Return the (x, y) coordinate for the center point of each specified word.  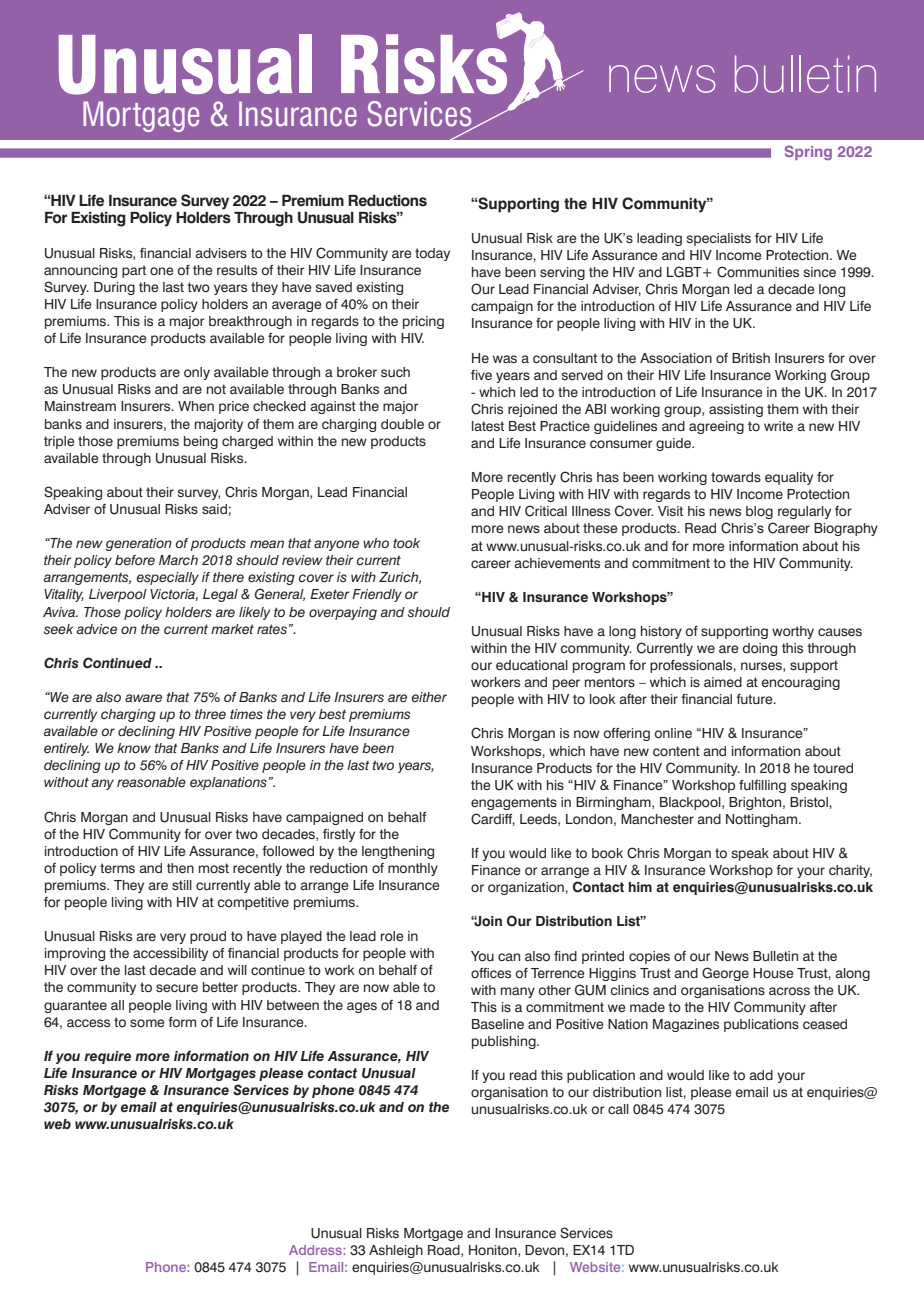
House (773, 973)
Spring (808, 152)
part (134, 271)
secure (177, 988)
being (201, 442)
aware (143, 698)
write (778, 426)
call (618, 1109)
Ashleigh (396, 1251)
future (755, 699)
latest (488, 426)
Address (316, 1250)
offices (491, 973)
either (429, 697)
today (432, 254)
